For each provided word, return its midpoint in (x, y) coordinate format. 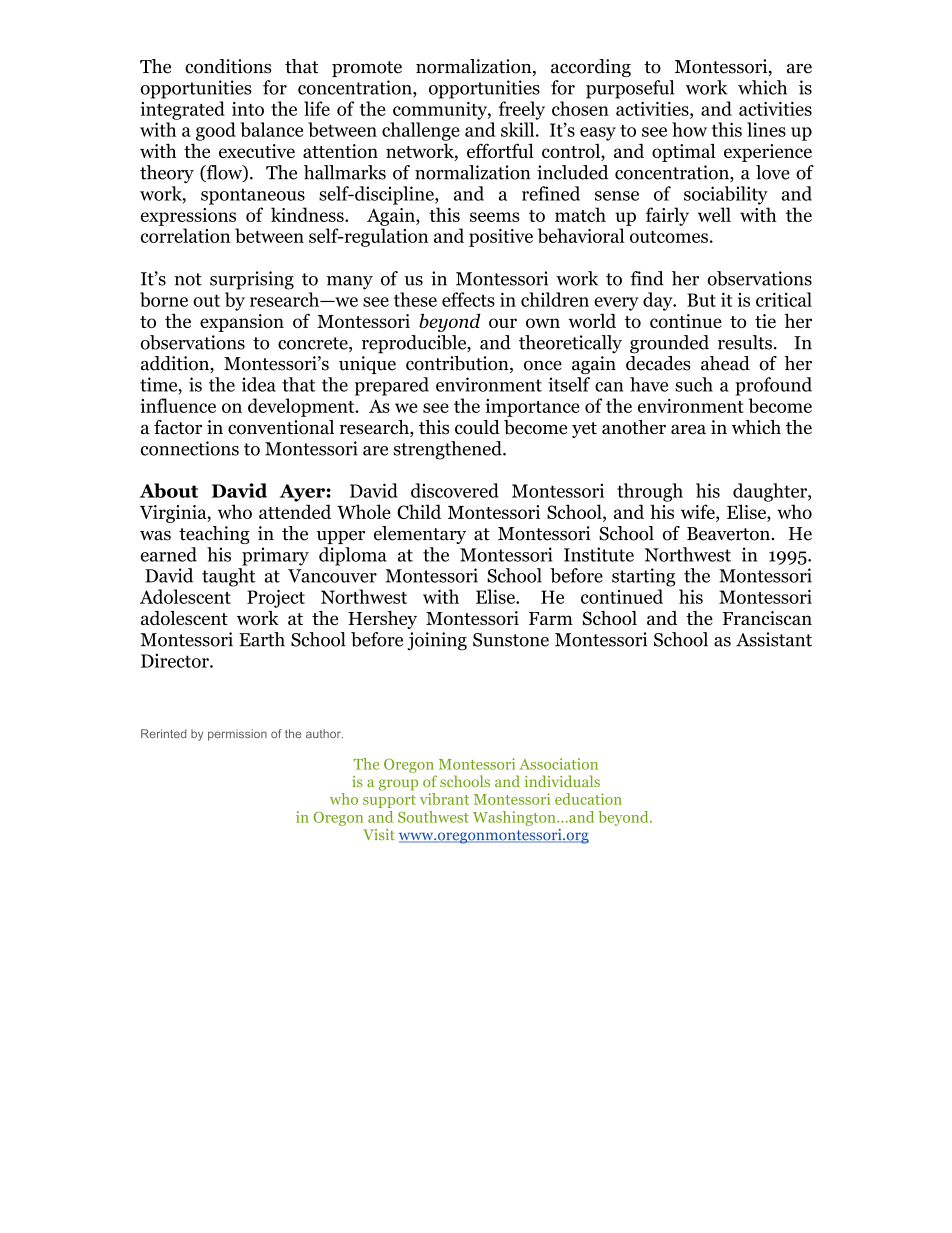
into (248, 109)
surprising (252, 280)
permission (237, 735)
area (688, 429)
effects (468, 299)
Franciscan (767, 618)
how (689, 129)
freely (522, 110)
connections (190, 448)
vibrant (444, 799)
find (647, 278)
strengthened (449, 450)
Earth (262, 639)
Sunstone (511, 640)
